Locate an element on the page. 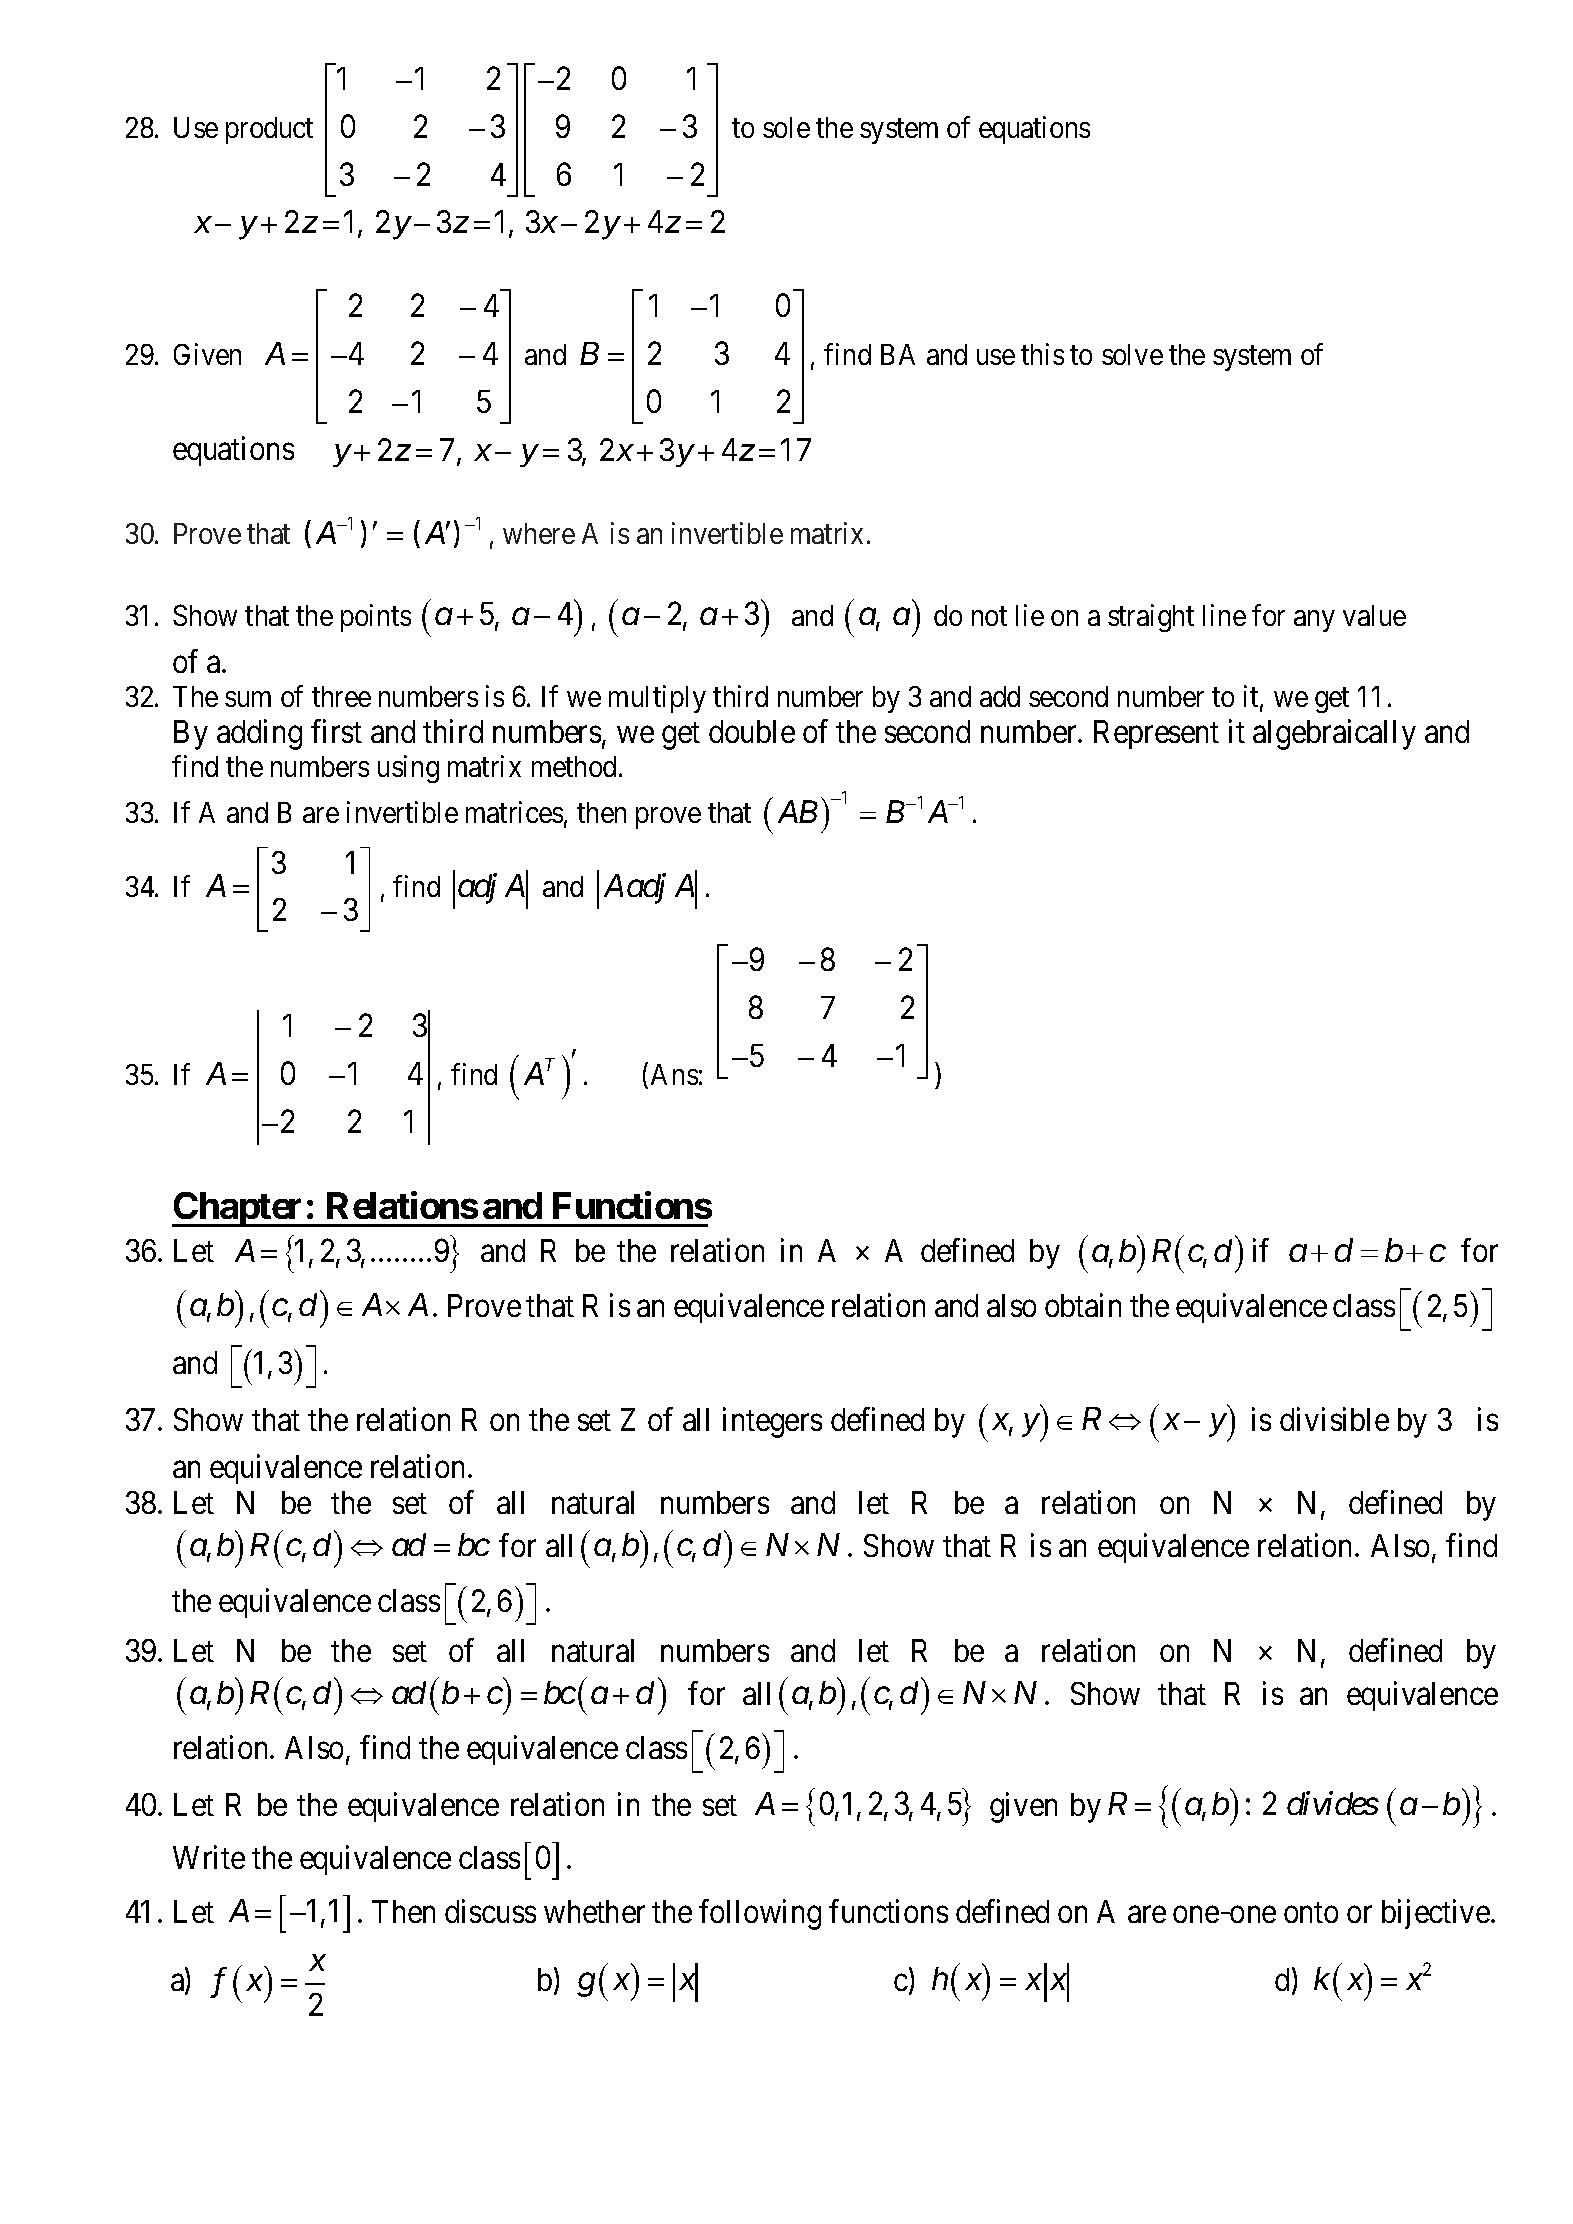 The width and height of the document is (1573, 2224). solve is located at coordinates (1132, 354).
